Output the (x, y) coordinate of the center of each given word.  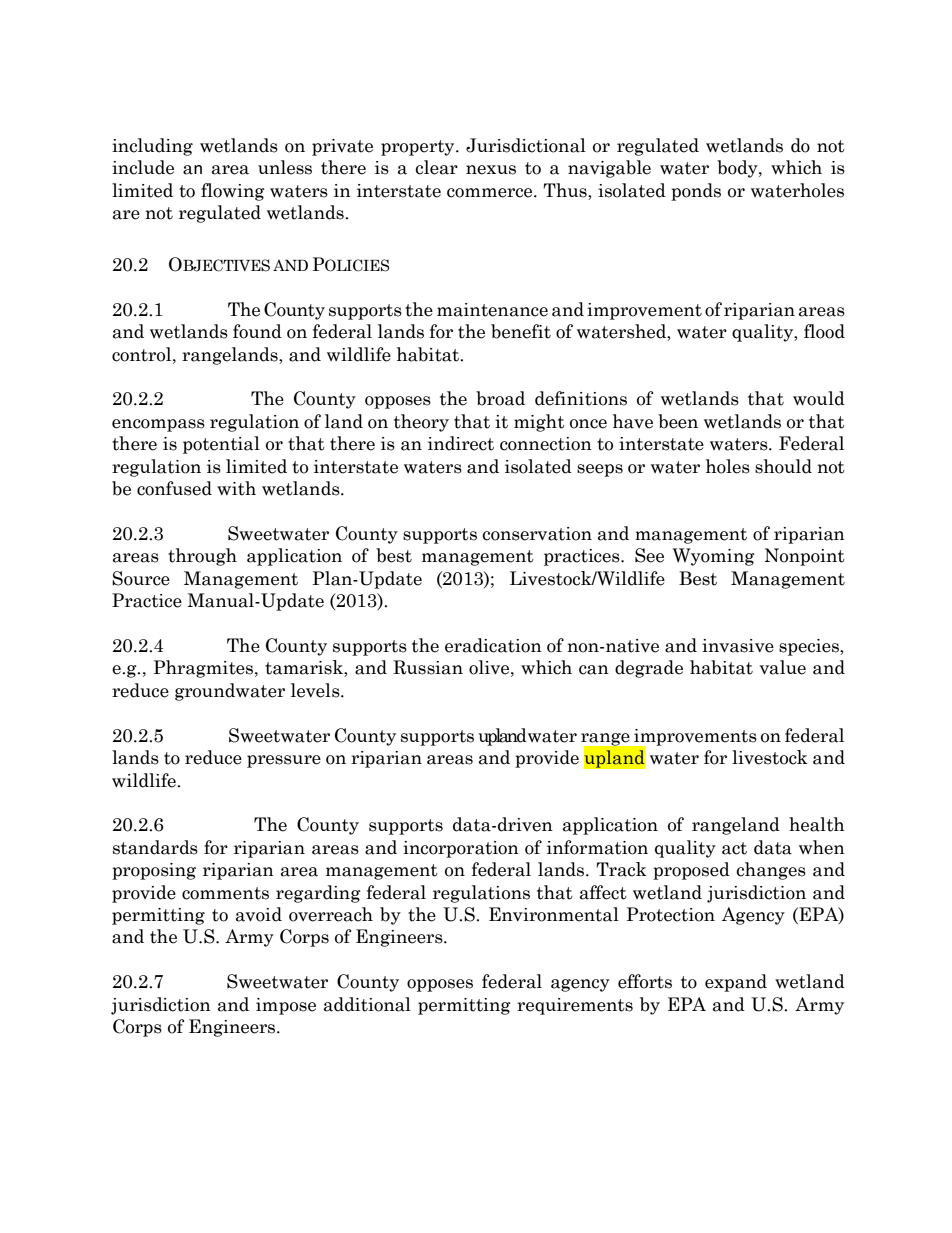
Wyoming (714, 557)
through (202, 557)
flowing (233, 192)
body (738, 169)
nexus (491, 170)
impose (286, 1006)
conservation (537, 534)
